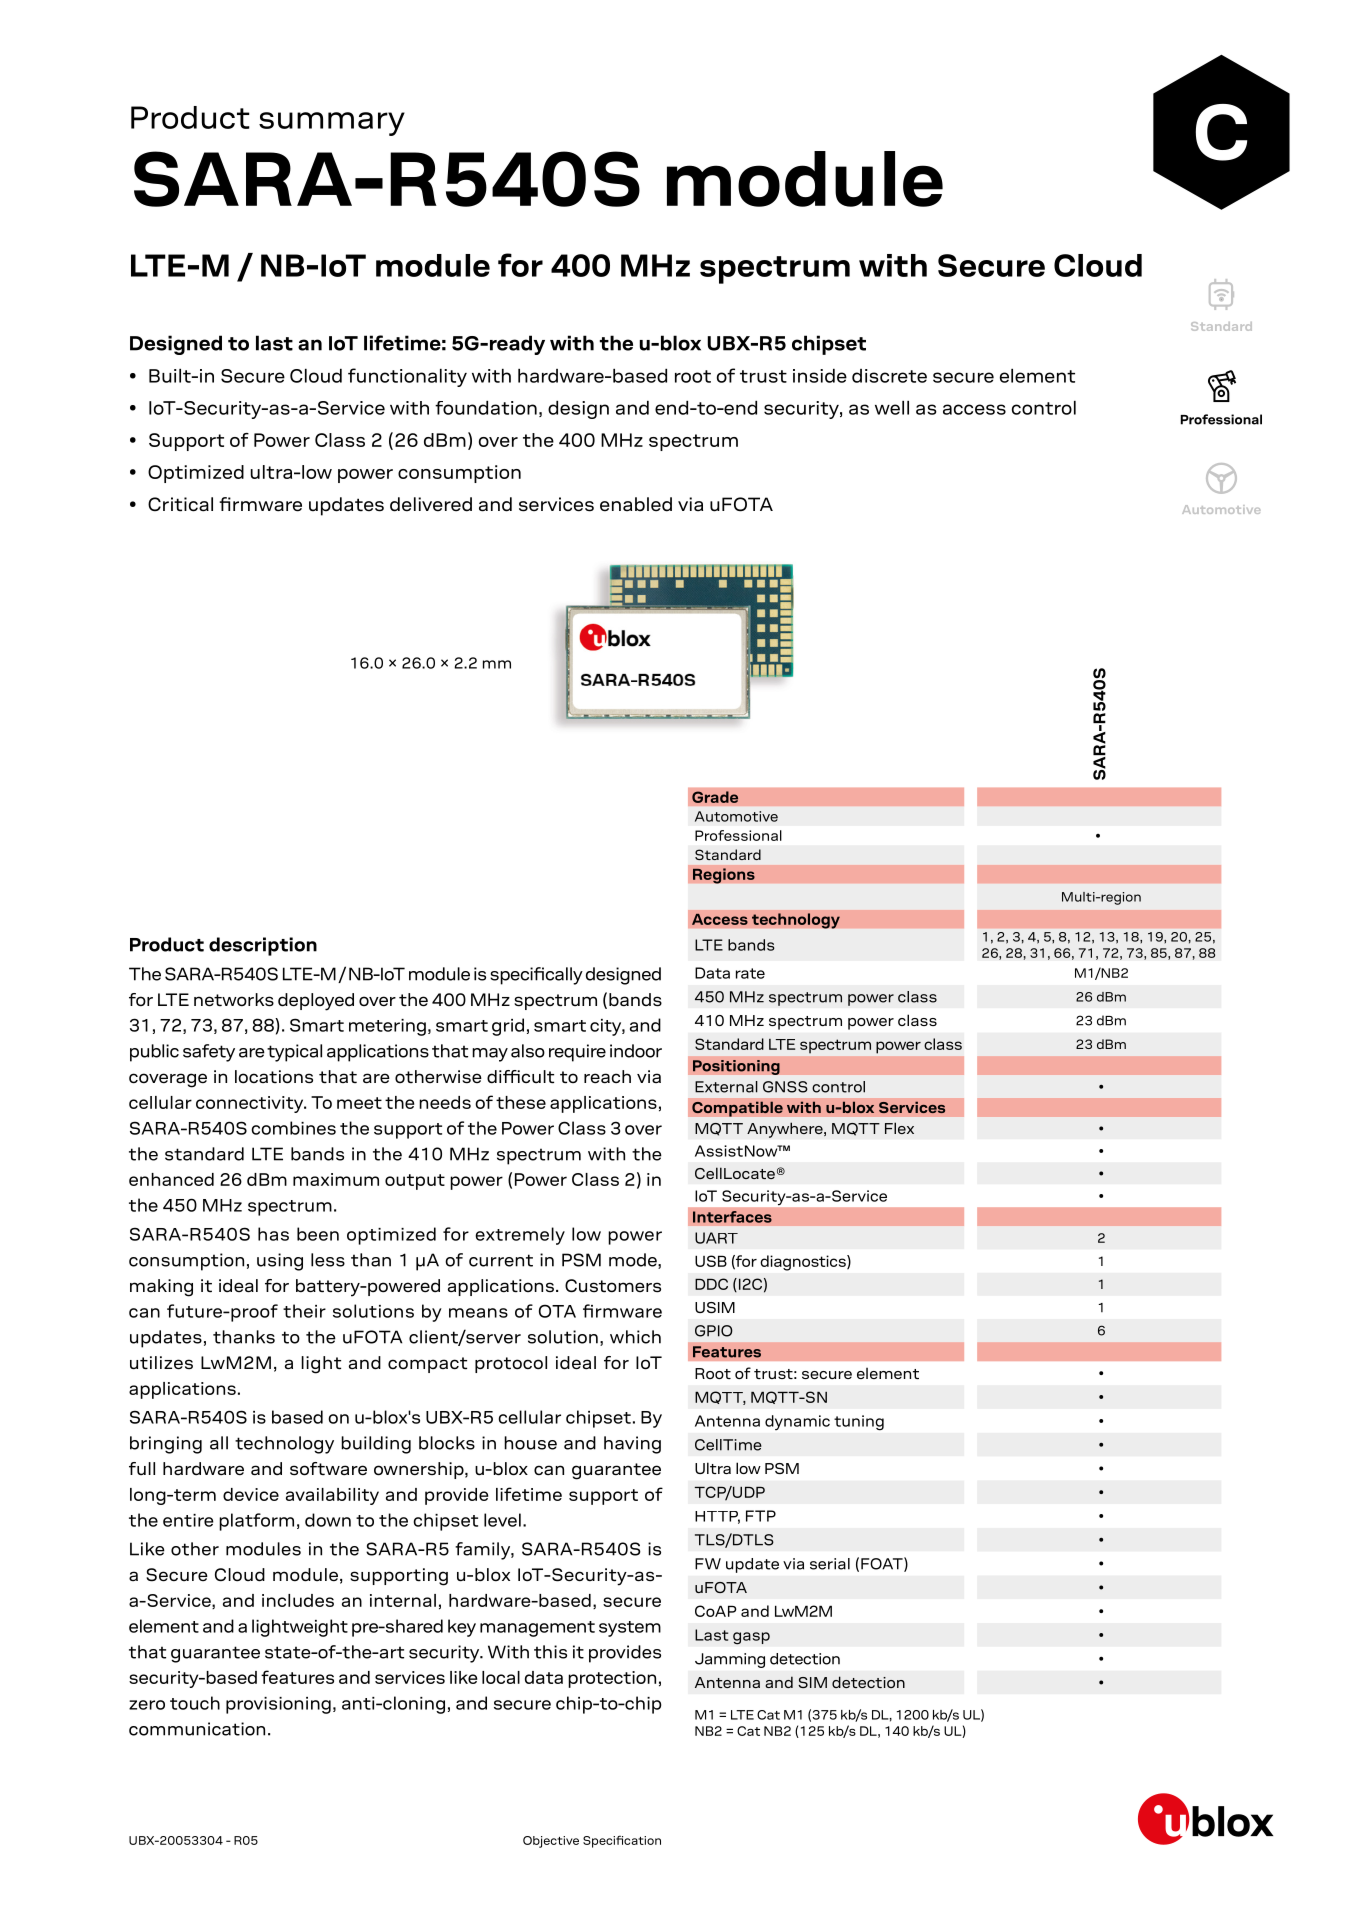 Image resolution: width=1350 pixels, height=1909 pixels. What do you see at coordinates (234, 1000) in the screenshot?
I see `networks` at bounding box center [234, 1000].
